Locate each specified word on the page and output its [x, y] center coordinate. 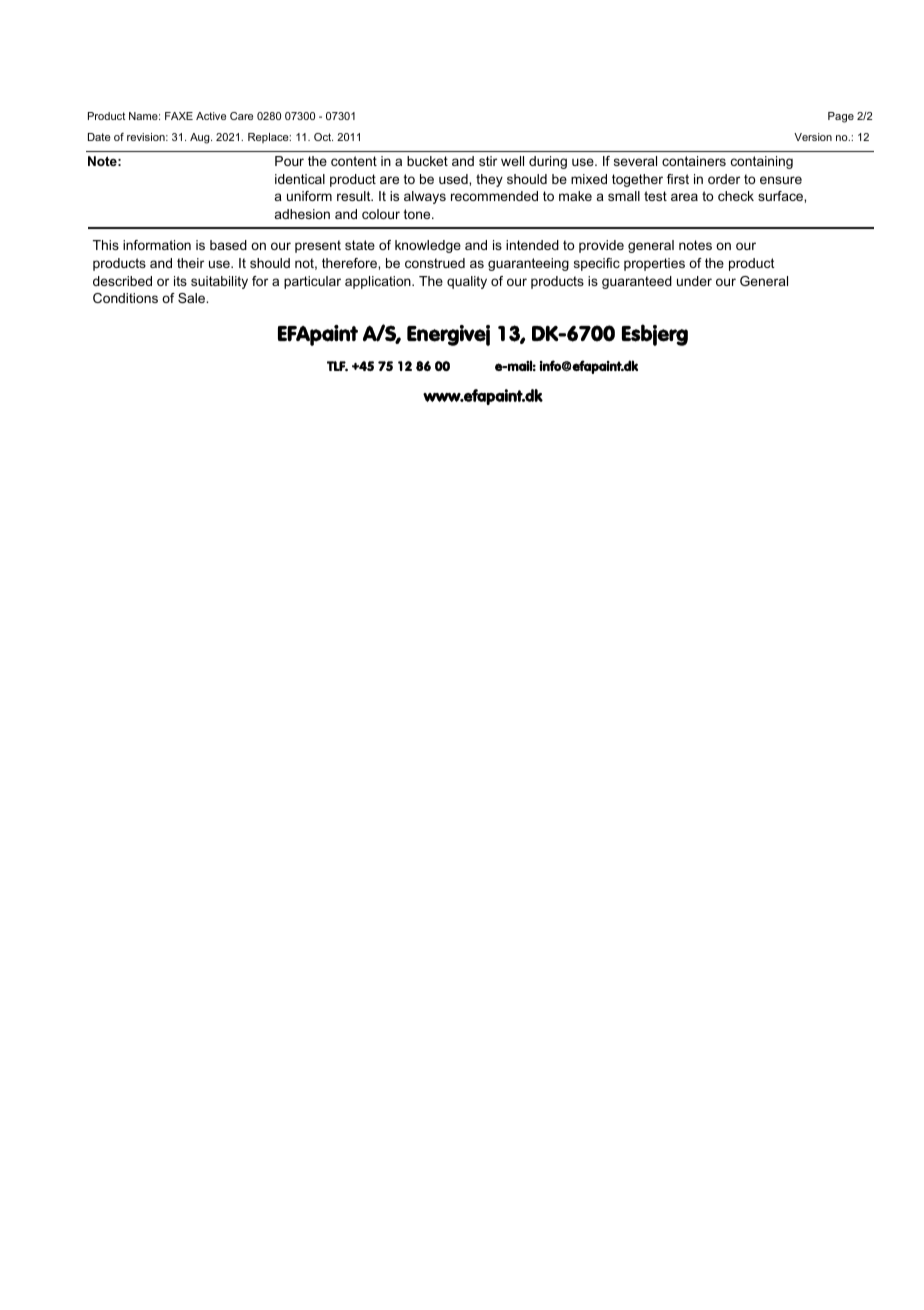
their [190, 263]
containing [762, 162]
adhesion [302, 214]
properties [654, 264]
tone [418, 214]
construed [435, 263]
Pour [289, 161]
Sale [193, 298]
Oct [323, 137]
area [684, 197]
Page [841, 117]
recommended [494, 196]
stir [488, 161]
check [736, 196]
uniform [309, 196]
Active [211, 116]
